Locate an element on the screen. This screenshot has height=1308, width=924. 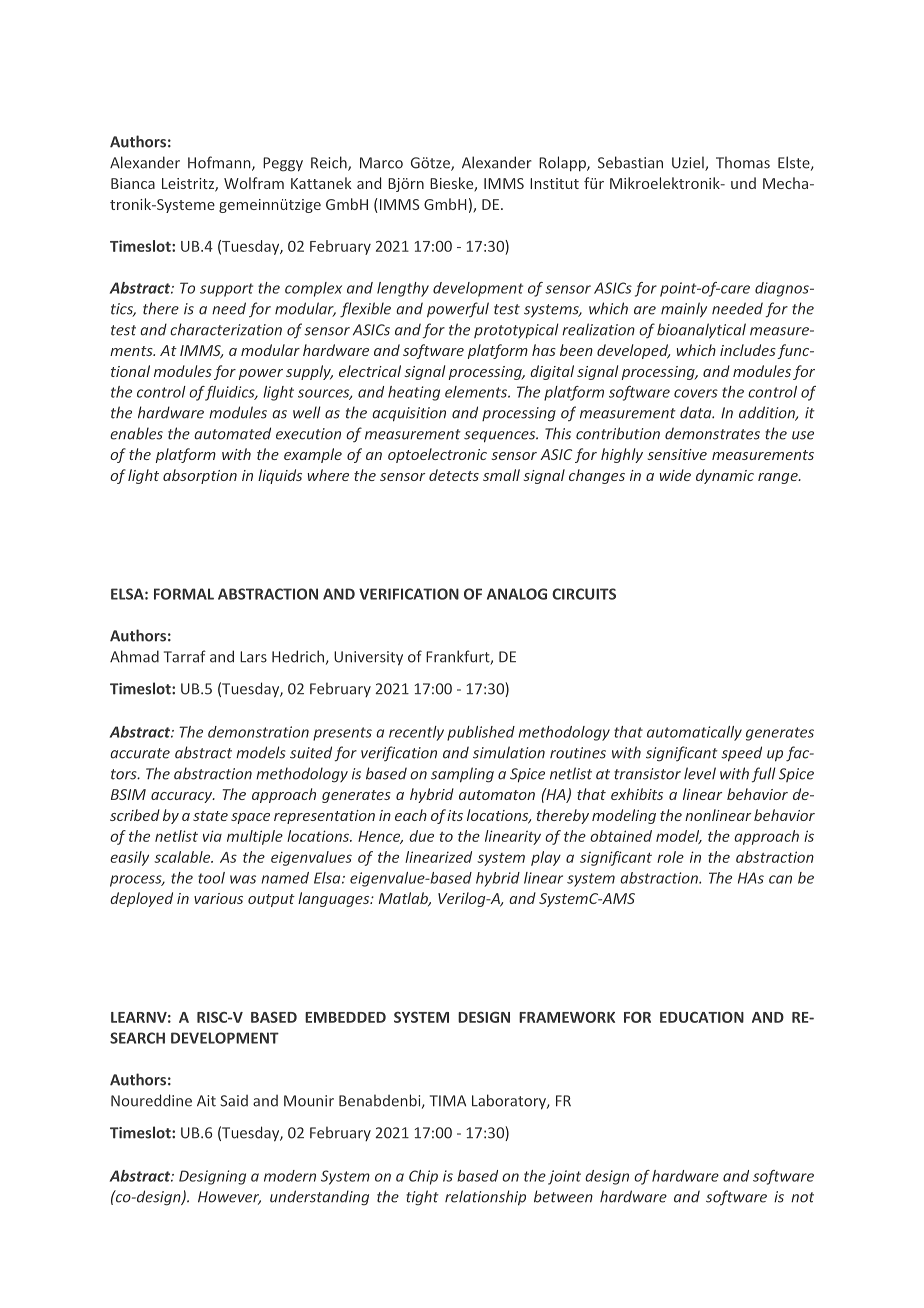
not is located at coordinates (802, 1197).
